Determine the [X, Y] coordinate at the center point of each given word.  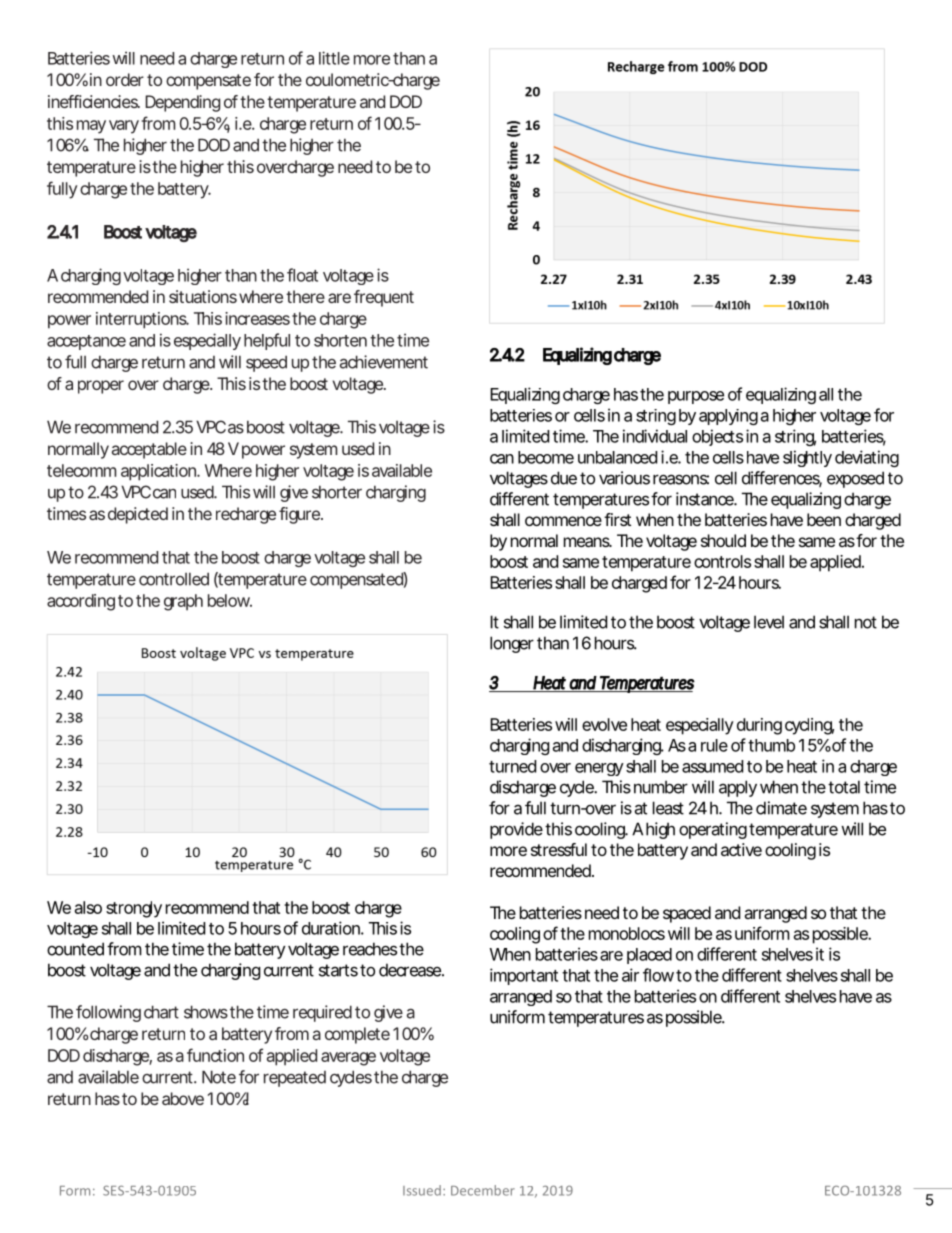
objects [717, 437]
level [769, 622]
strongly [134, 909]
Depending [182, 103]
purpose [696, 397]
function [215, 1055]
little [334, 58]
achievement [384, 362]
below [229, 600]
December [483, 1190]
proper [101, 387]
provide [516, 830]
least [668, 808]
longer [512, 644]
